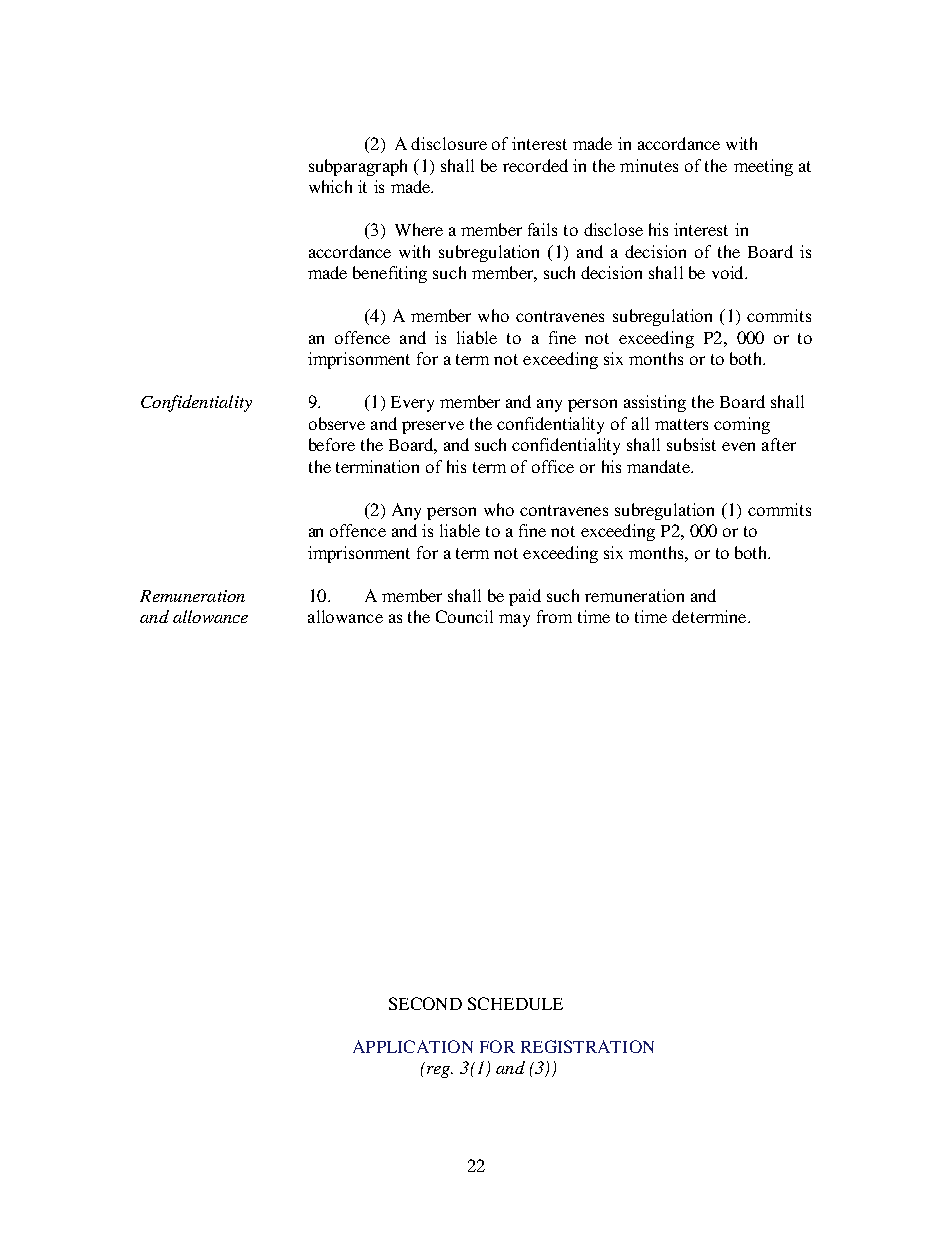 This screenshot has width=952, height=1233. What do you see at coordinates (553, 466) in the screenshot?
I see `office` at bounding box center [553, 466].
